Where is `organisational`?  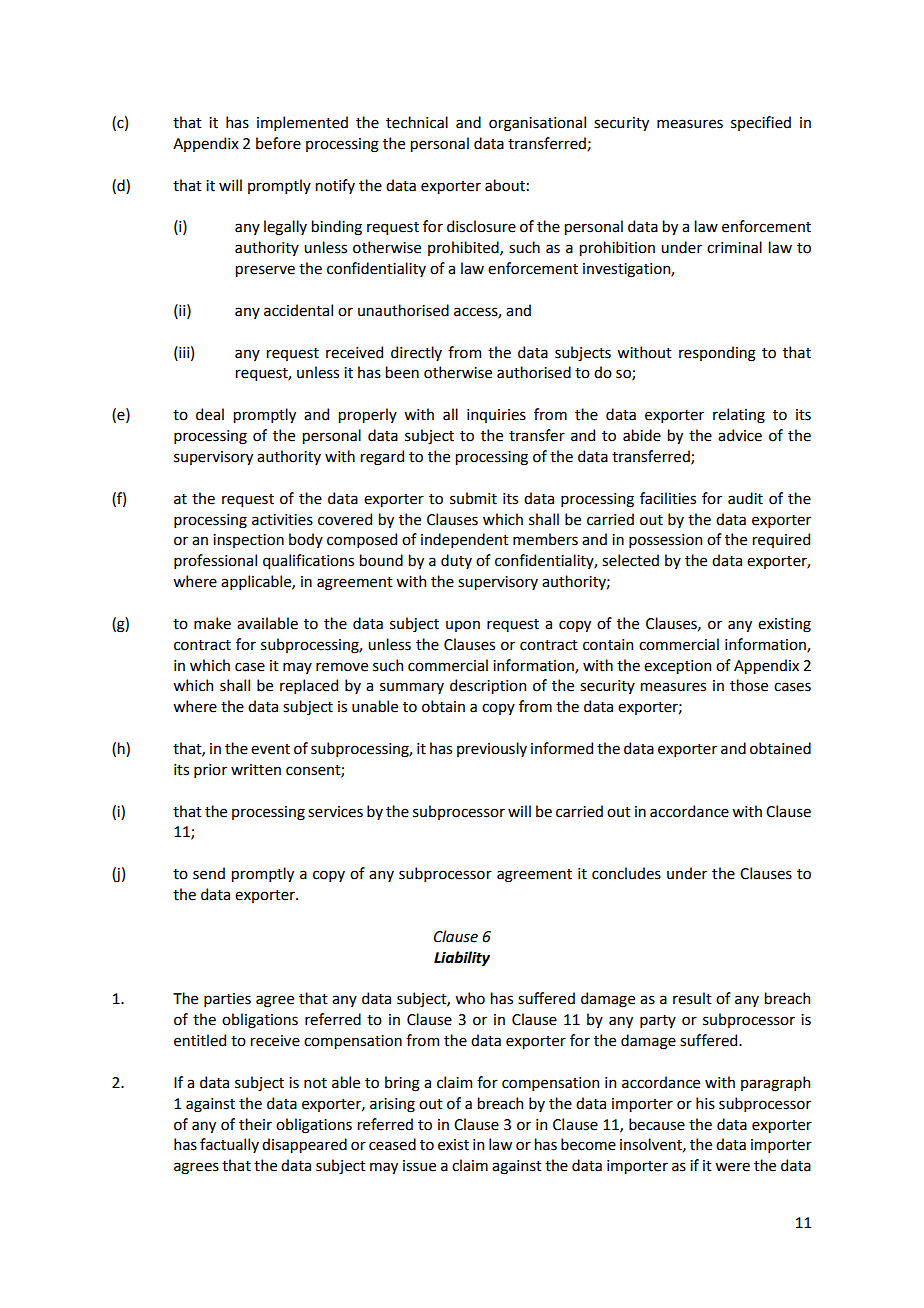
organisational is located at coordinates (537, 124).
